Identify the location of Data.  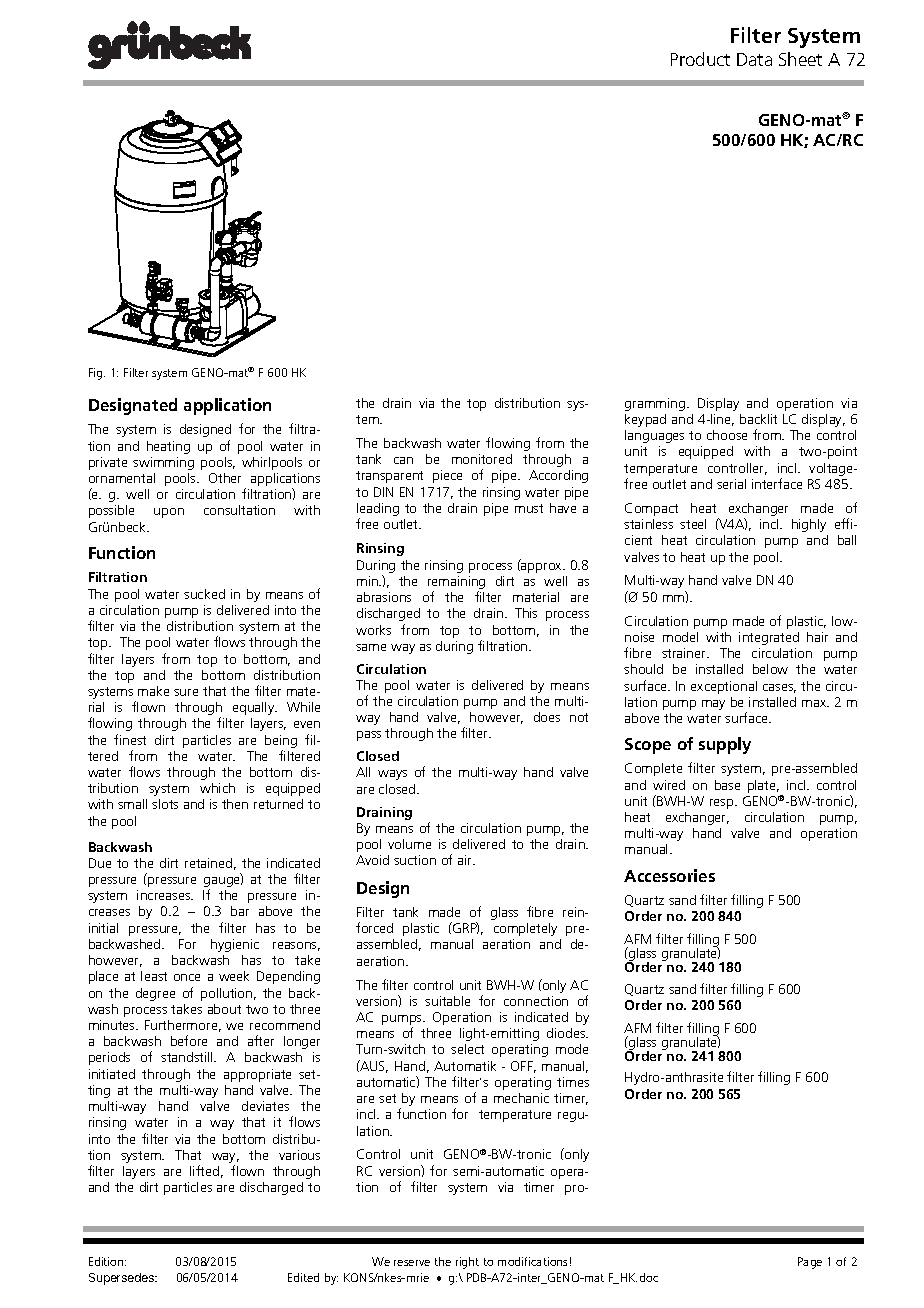
(754, 59).
